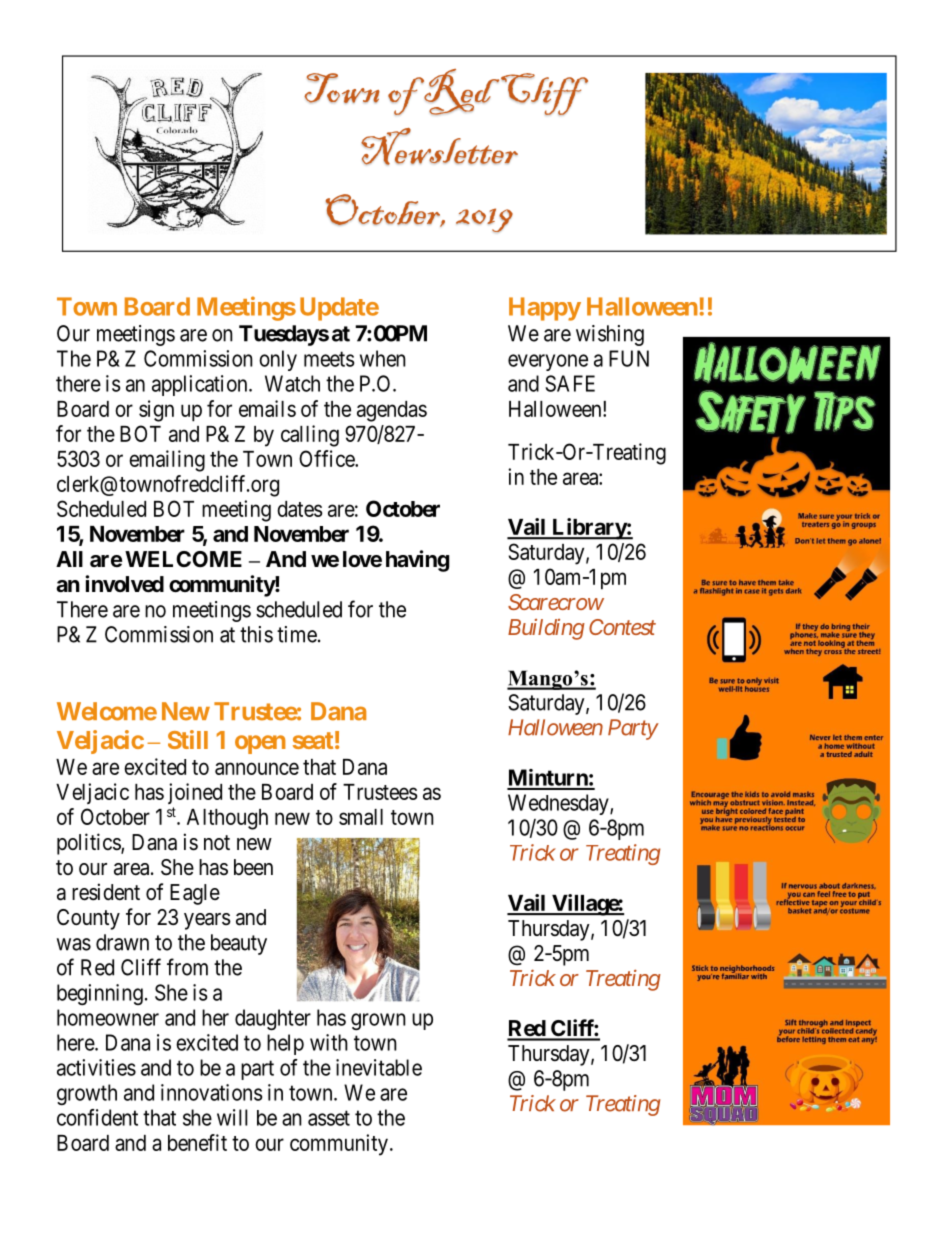  I want to click on application, so click(201, 385).
